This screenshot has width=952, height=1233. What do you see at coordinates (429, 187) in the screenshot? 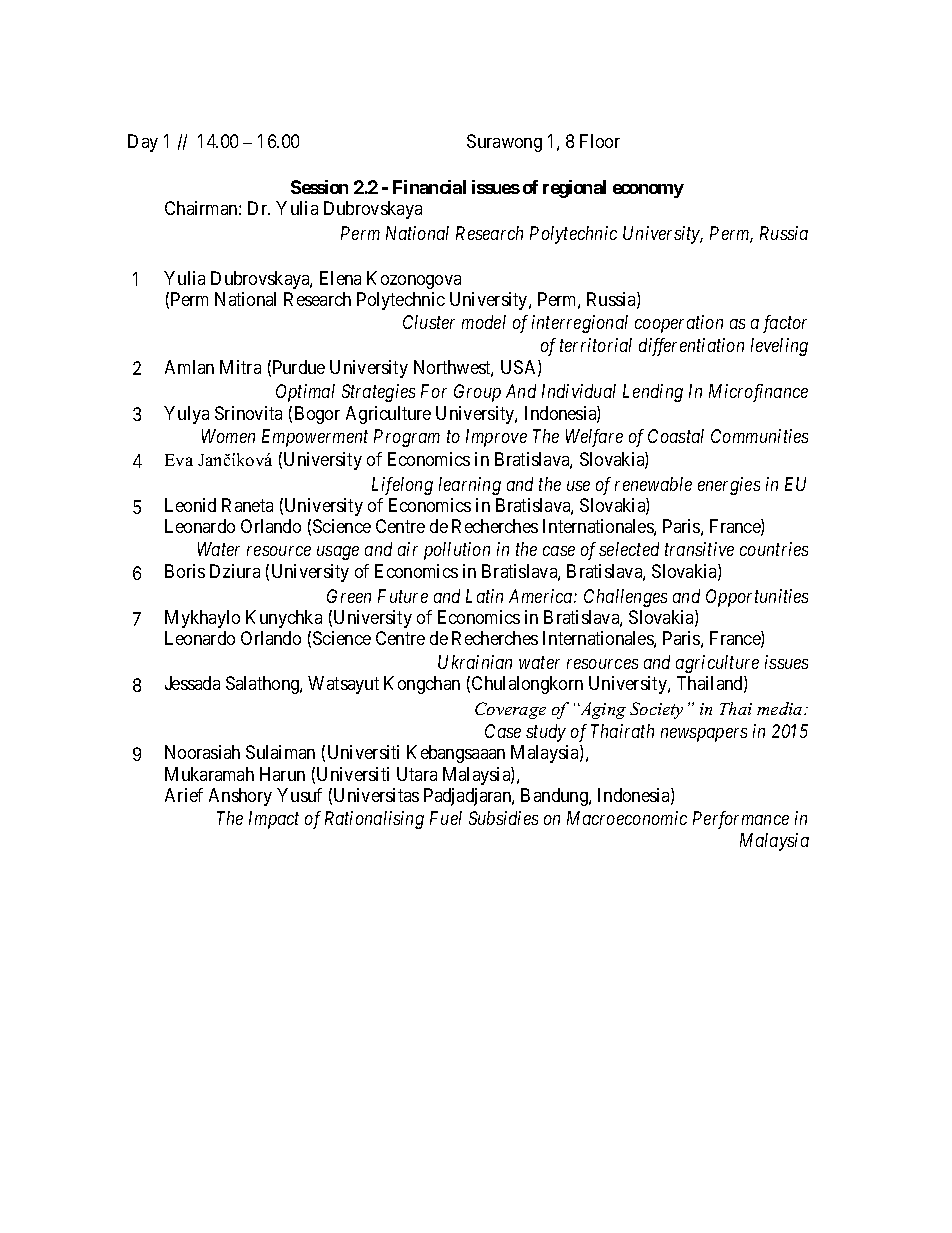
I see `Financial` at bounding box center [429, 187].
